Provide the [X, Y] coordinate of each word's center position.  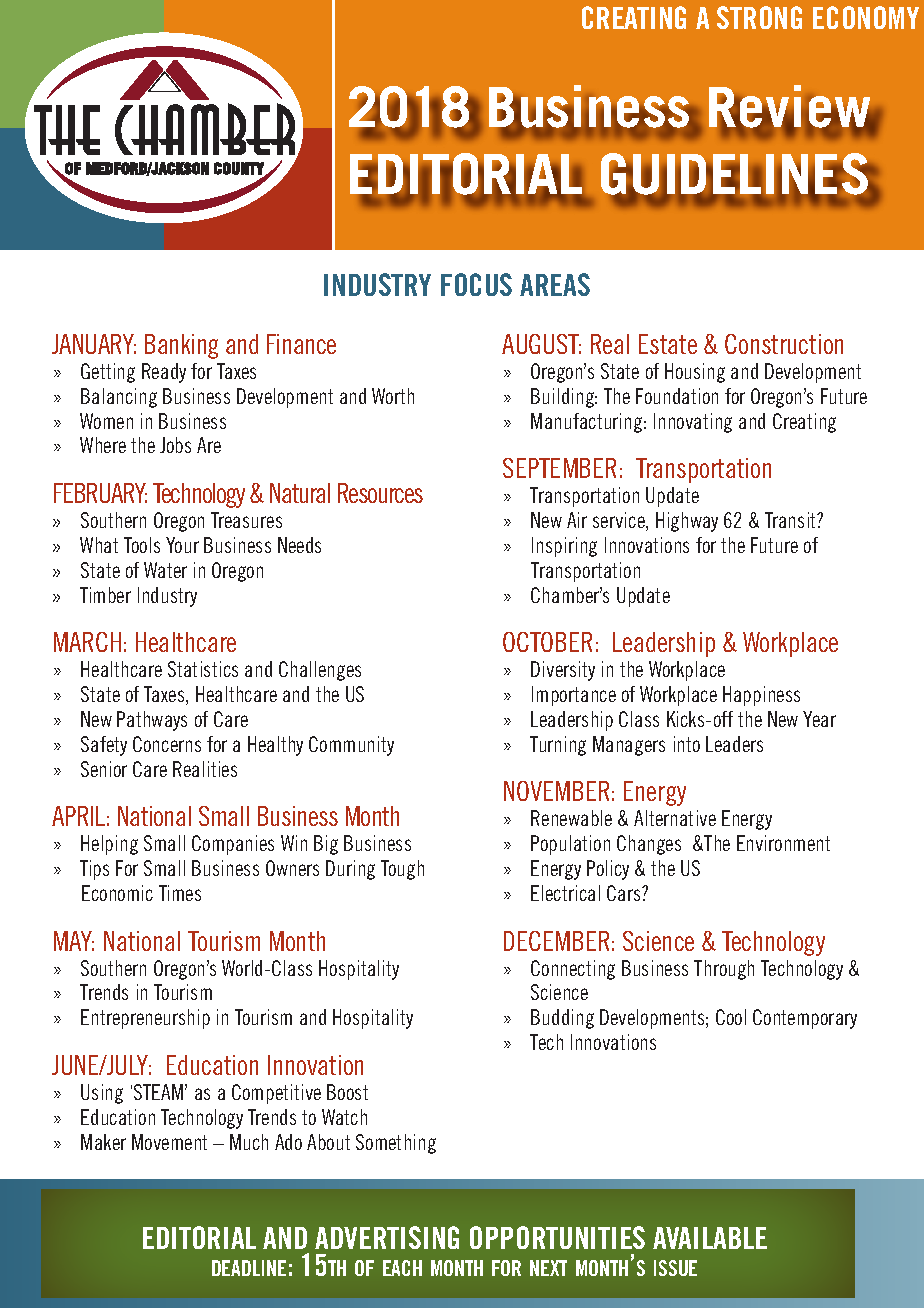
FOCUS [476, 284]
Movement [169, 1142]
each [402, 1268]
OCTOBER [547, 642]
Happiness [761, 696]
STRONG [759, 17]
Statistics [203, 669]
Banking [181, 346]
